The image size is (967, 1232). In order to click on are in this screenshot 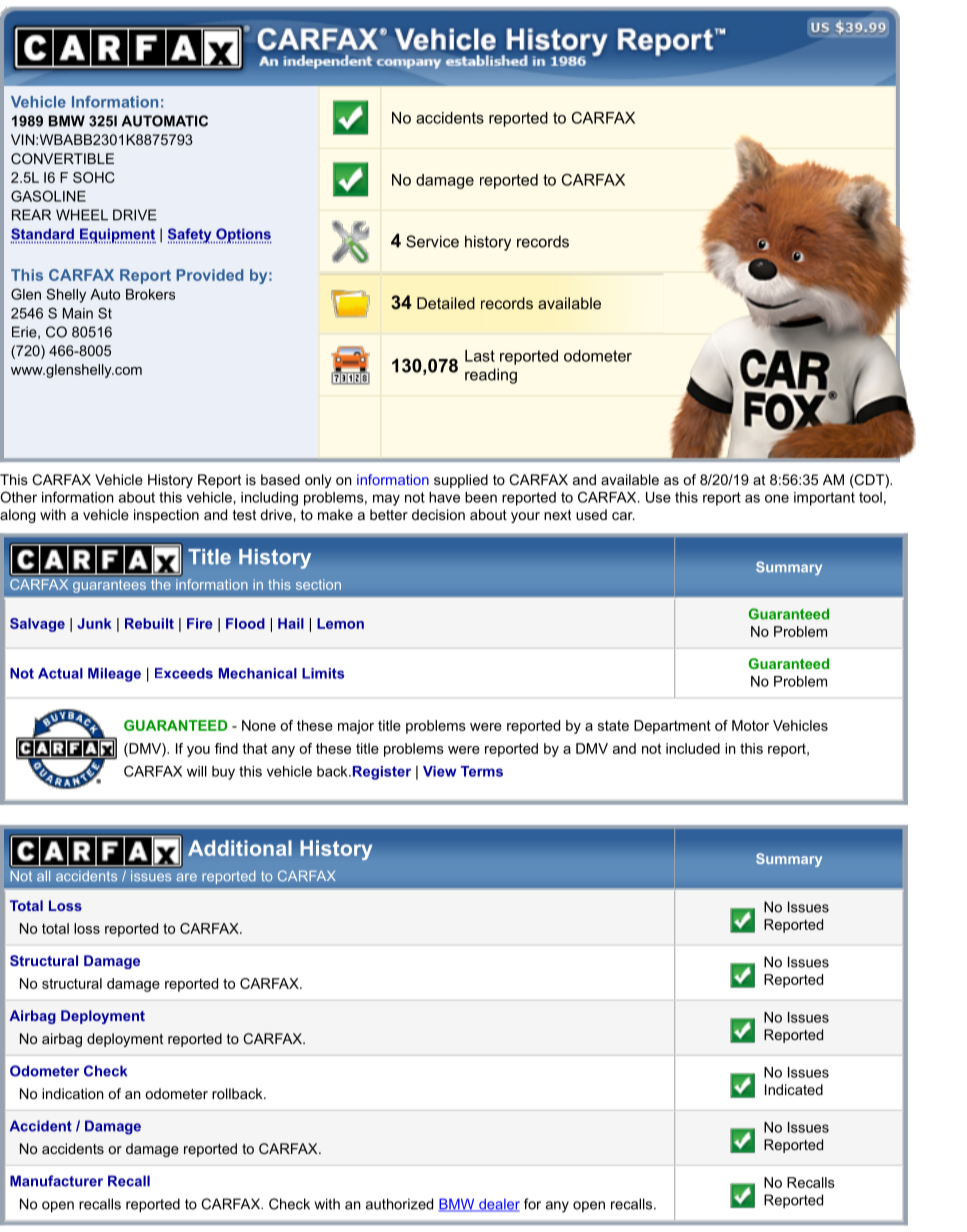, I will do `click(186, 877)`.
